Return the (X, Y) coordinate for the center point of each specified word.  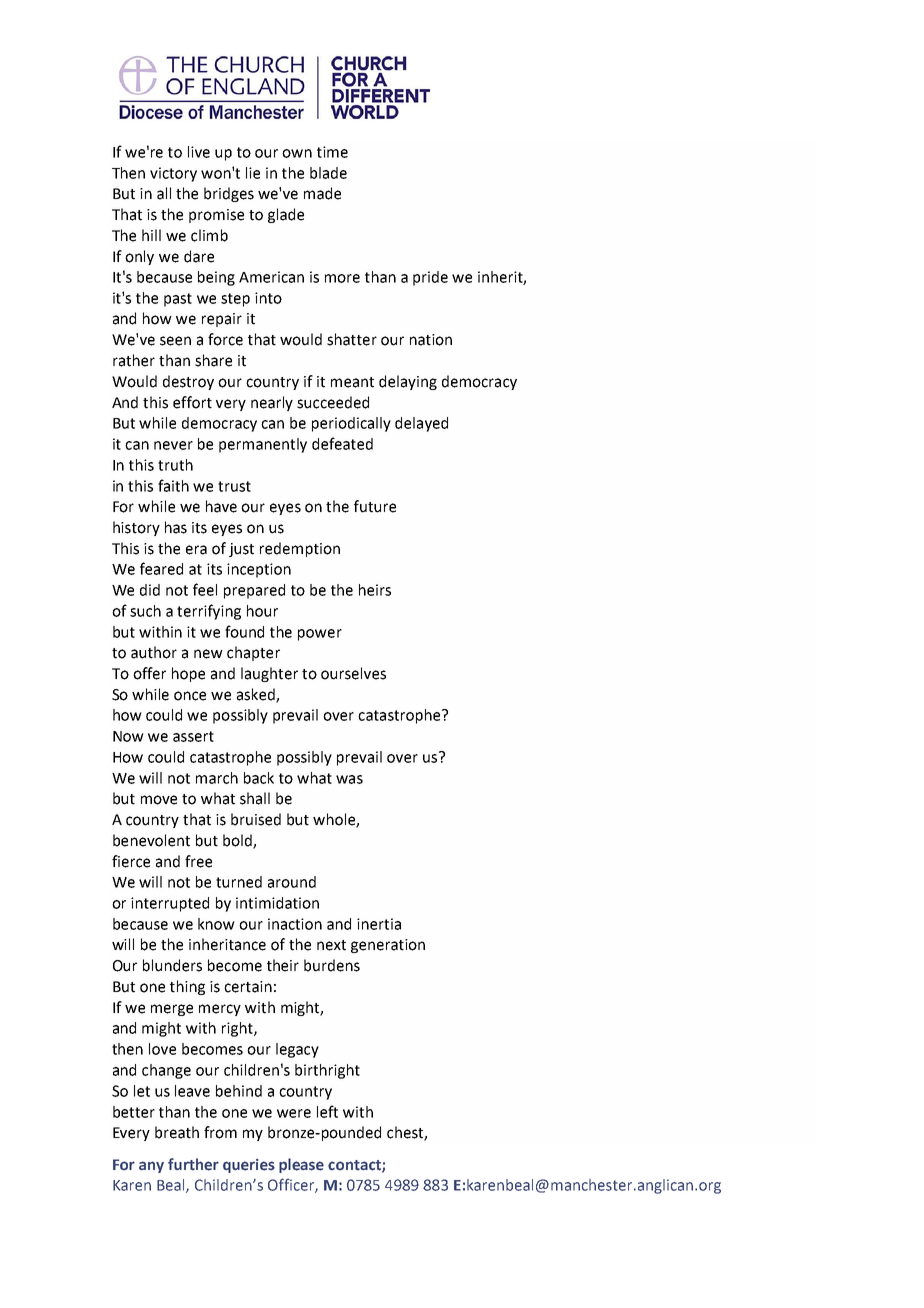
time (332, 152)
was (349, 779)
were (294, 1113)
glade (286, 215)
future (375, 506)
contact (355, 1166)
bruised (256, 819)
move (159, 800)
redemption (300, 549)
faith (173, 485)
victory (173, 174)
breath (177, 1132)
